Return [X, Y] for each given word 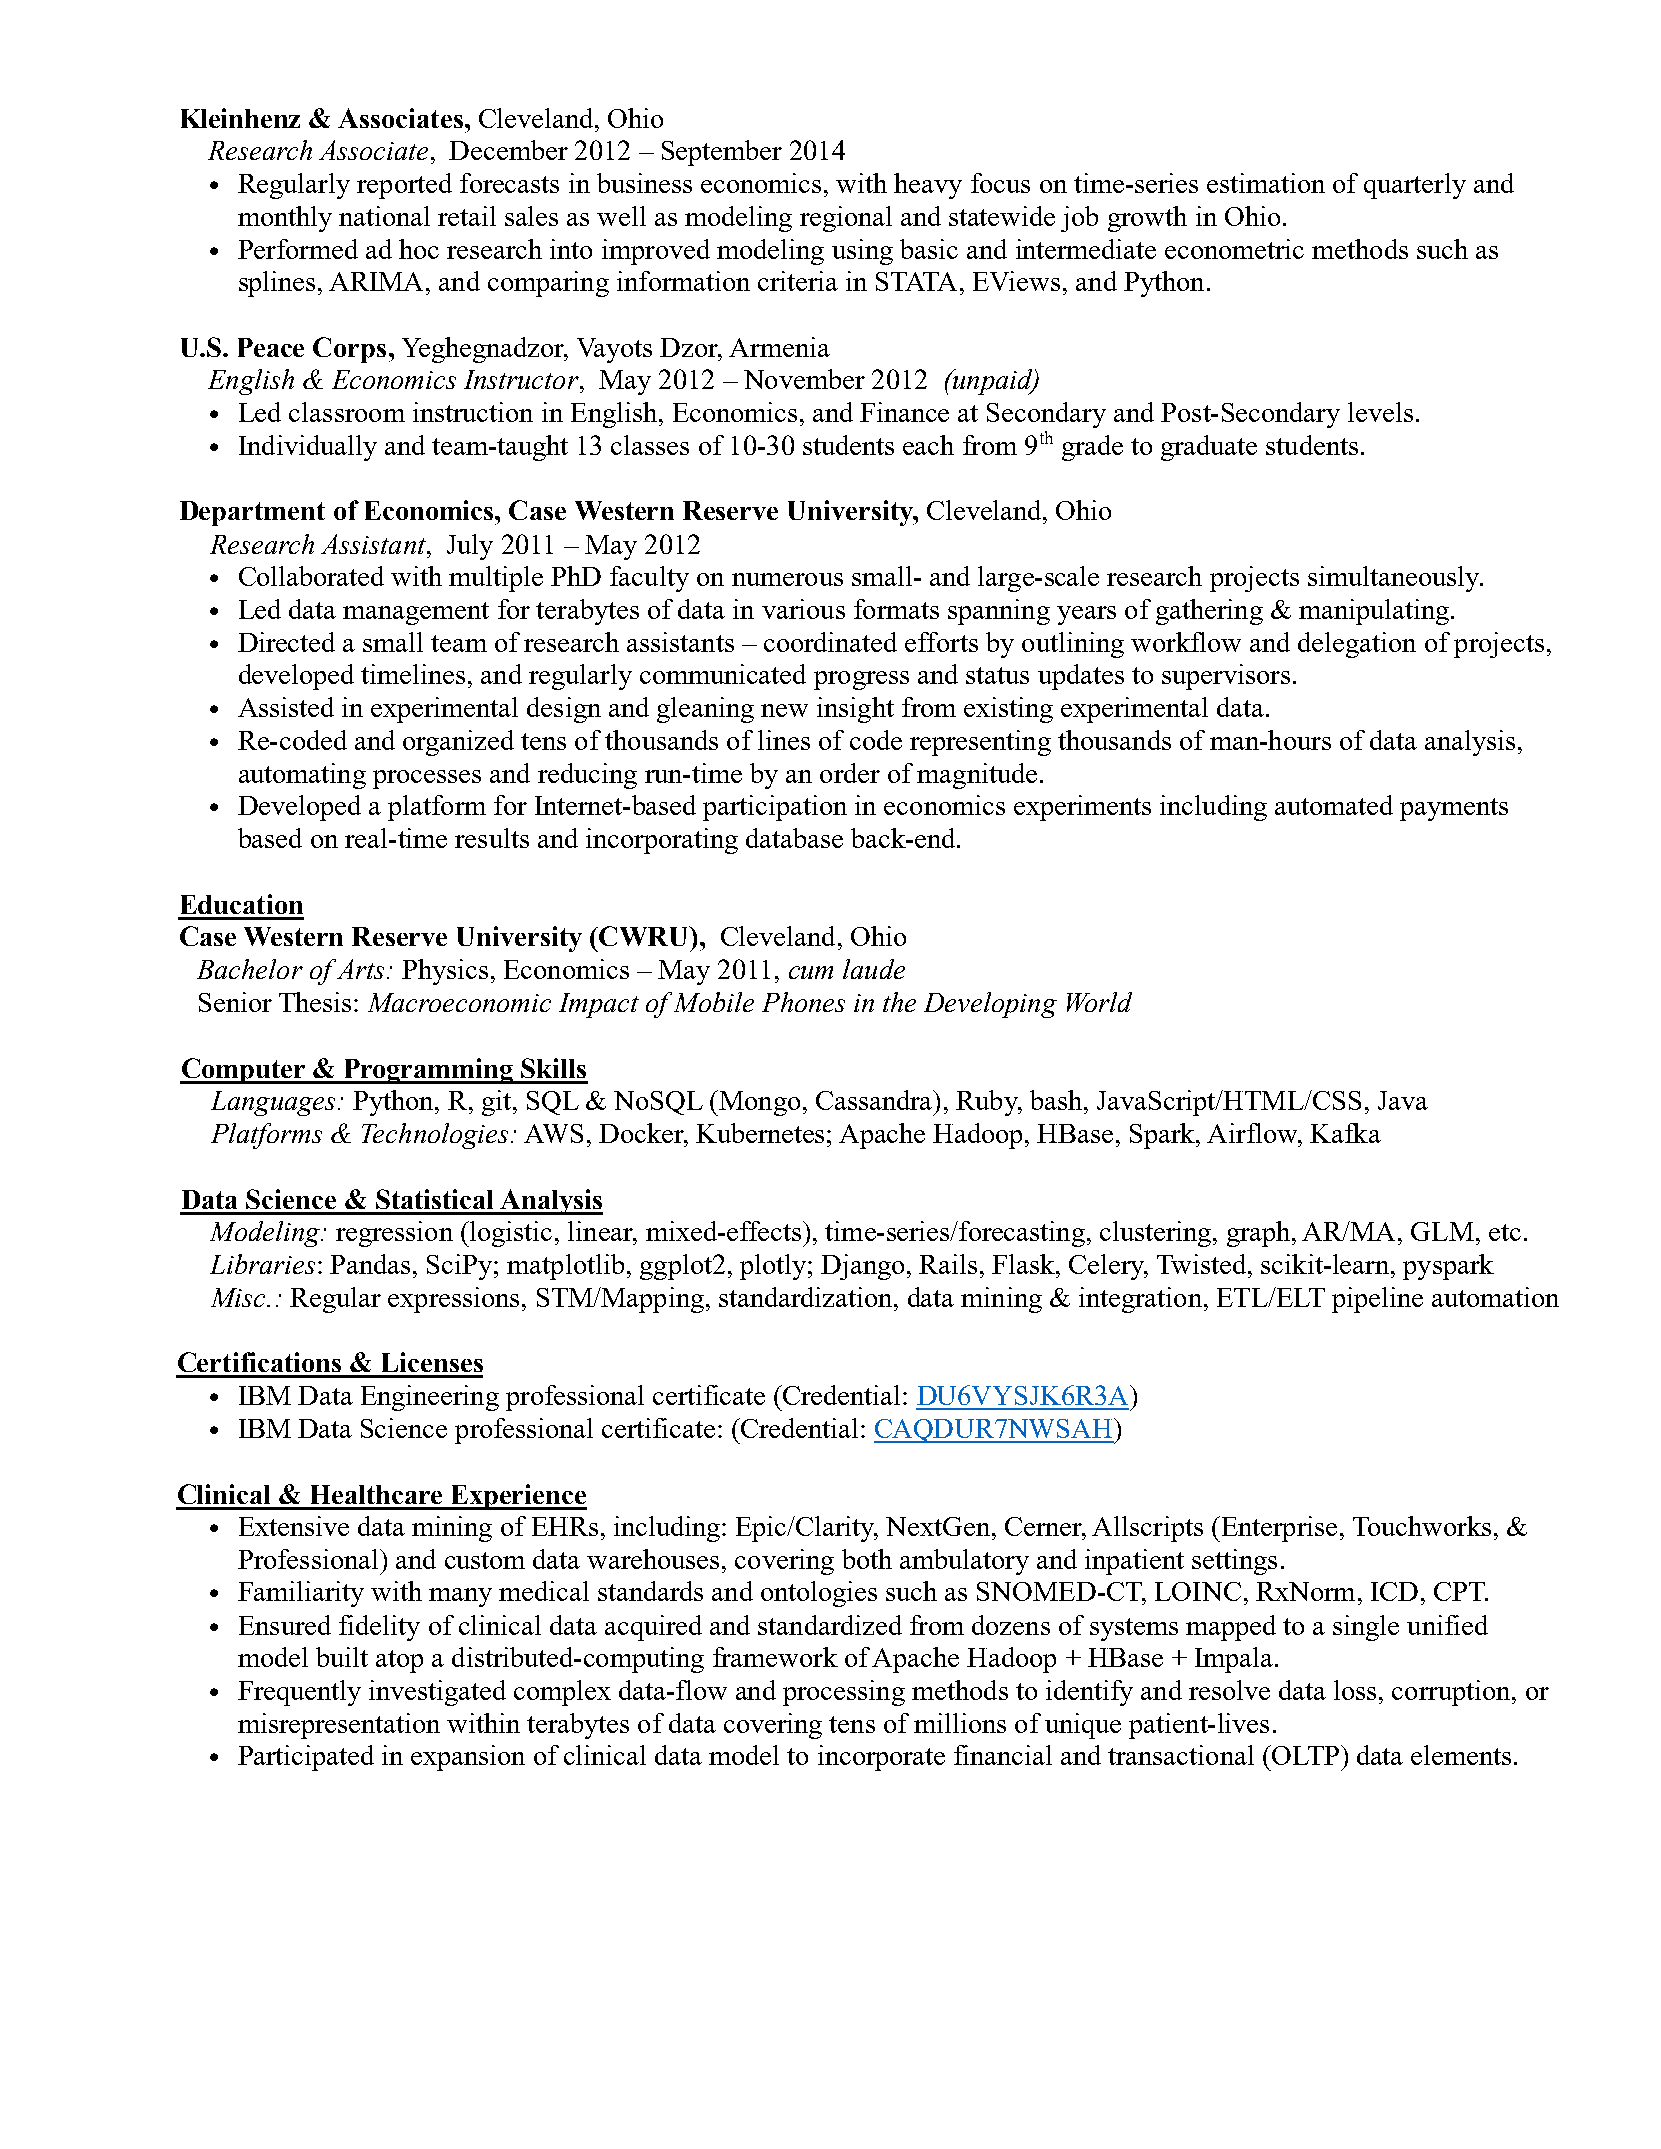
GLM [1442, 1231]
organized [458, 743]
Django [862, 1267]
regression [394, 1234]
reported [404, 186]
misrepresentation [339, 1726]
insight [855, 710]
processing [844, 1693]
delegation [1357, 645]
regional [846, 219]
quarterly [1415, 186]
